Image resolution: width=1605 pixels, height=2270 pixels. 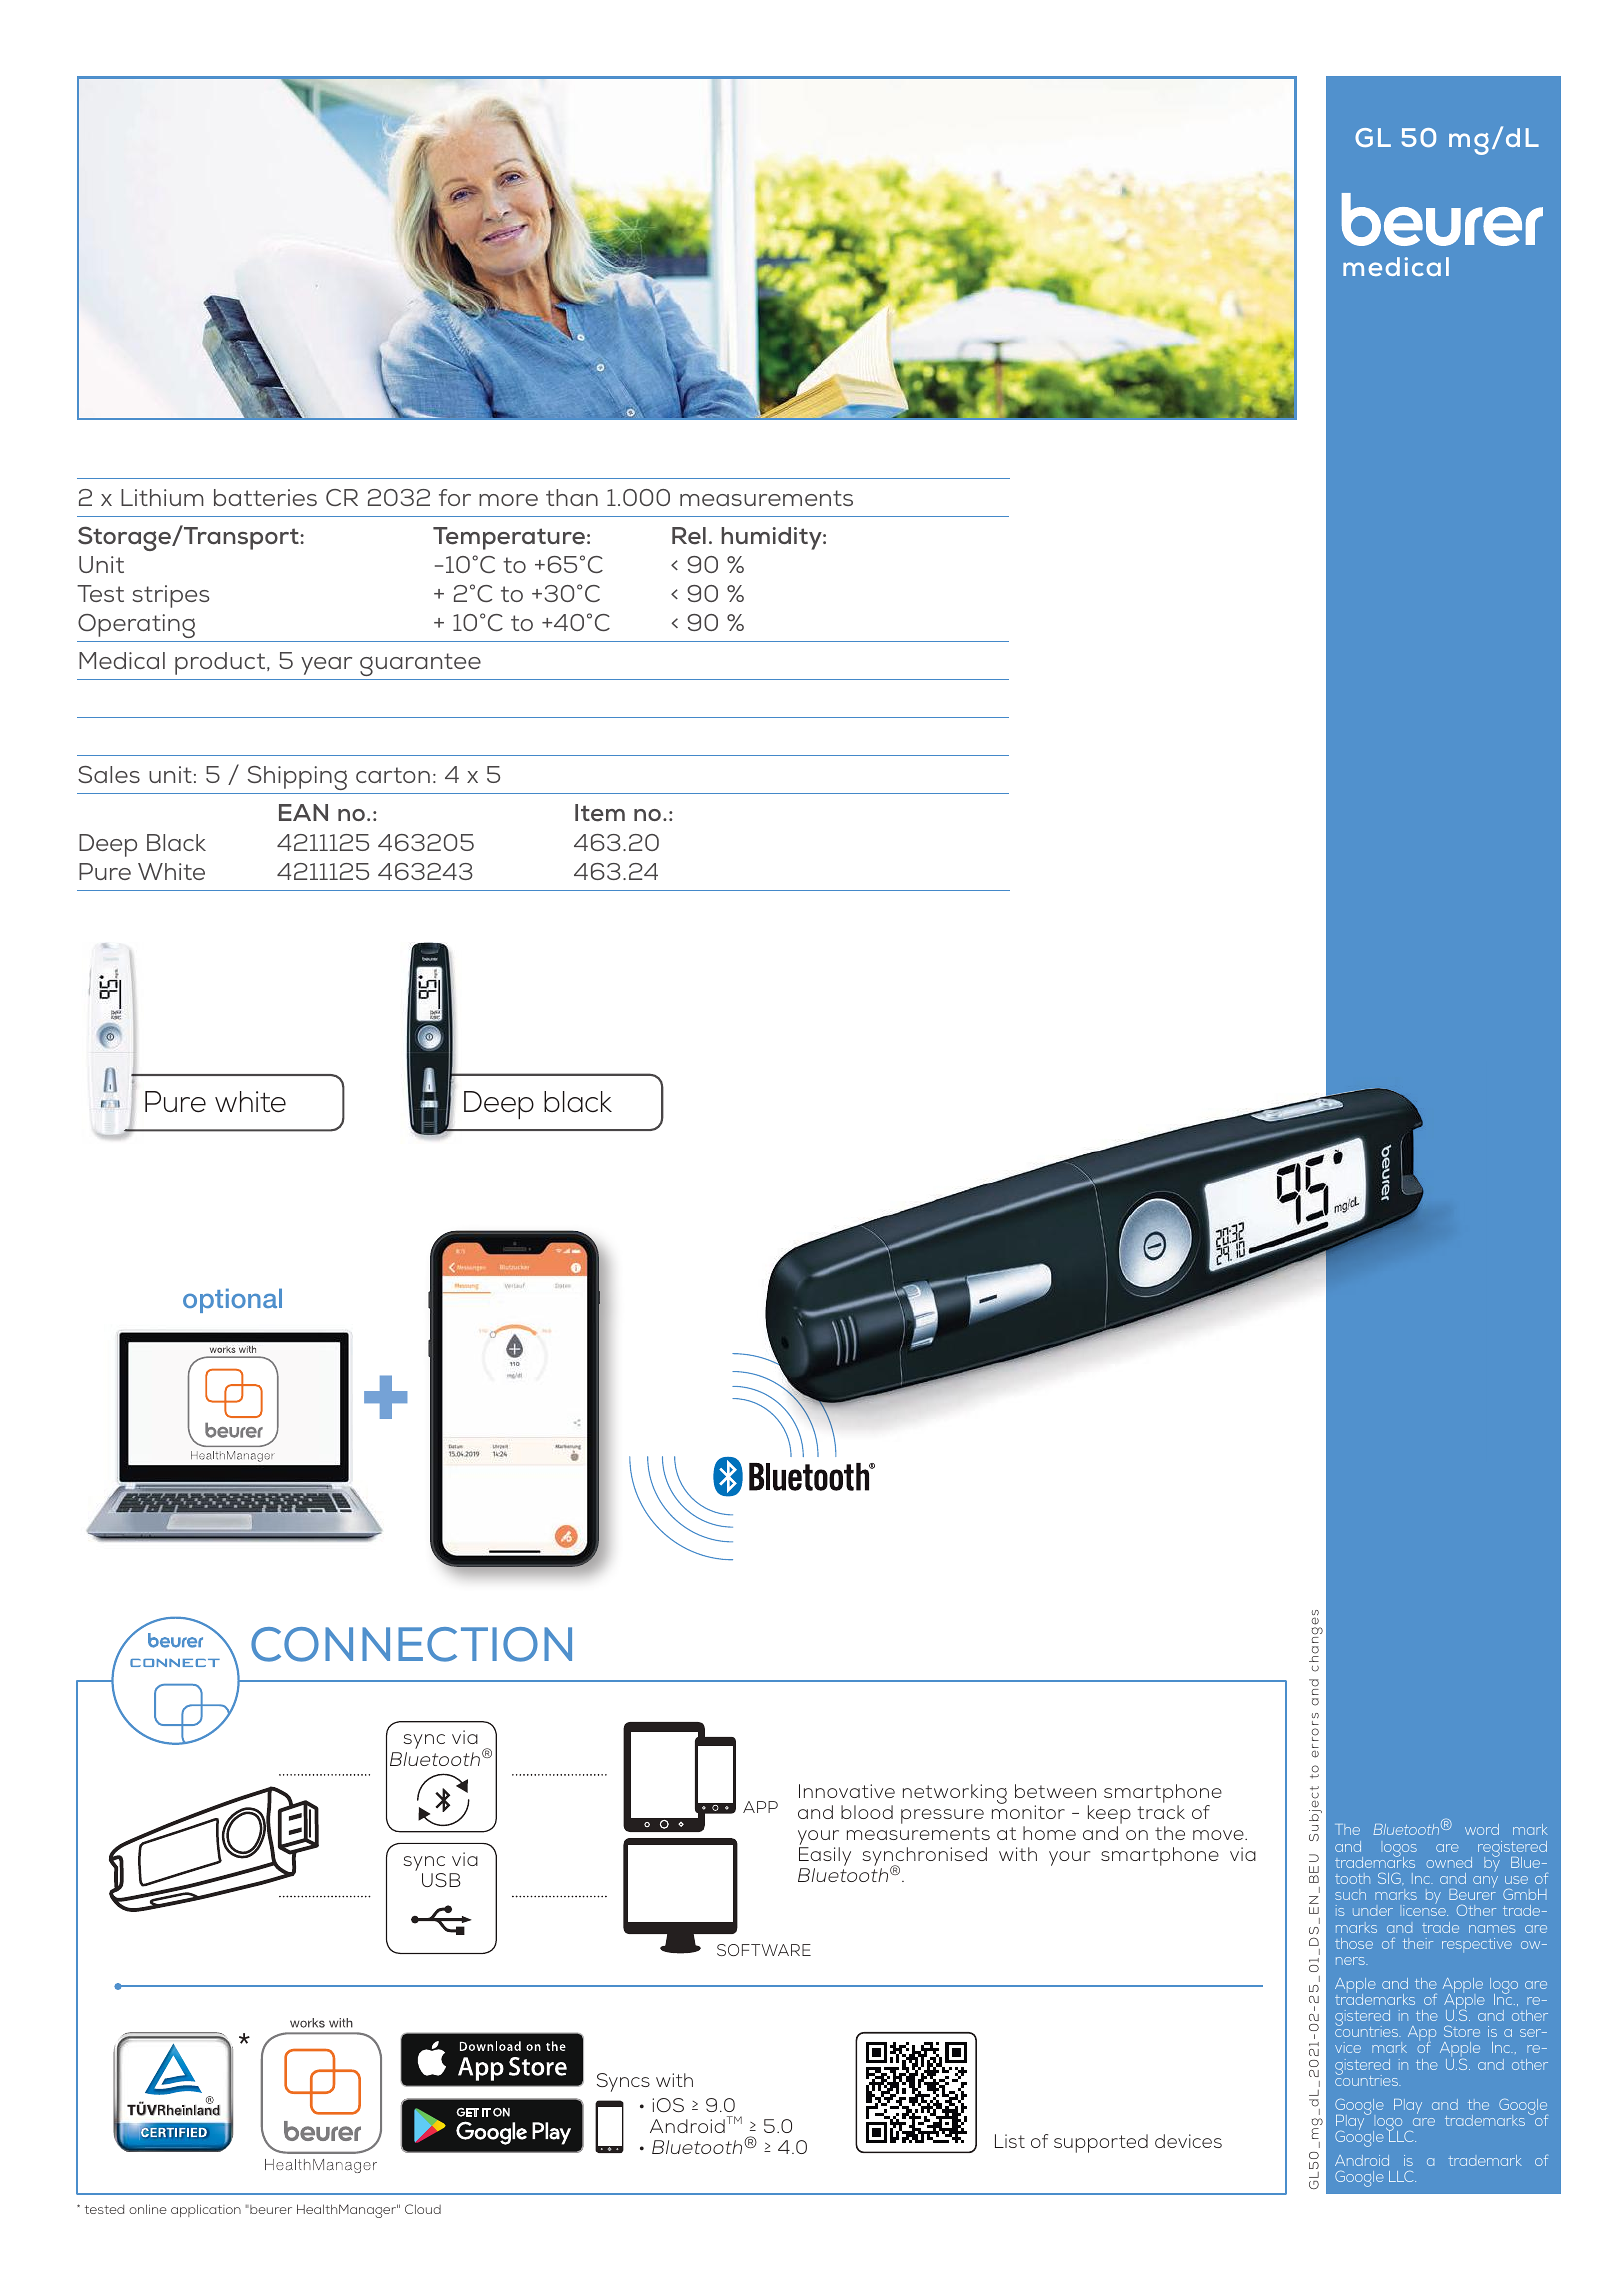 What do you see at coordinates (689, 536) in the screenshot?
I see `Rel` at bounding box center [689, 536].
